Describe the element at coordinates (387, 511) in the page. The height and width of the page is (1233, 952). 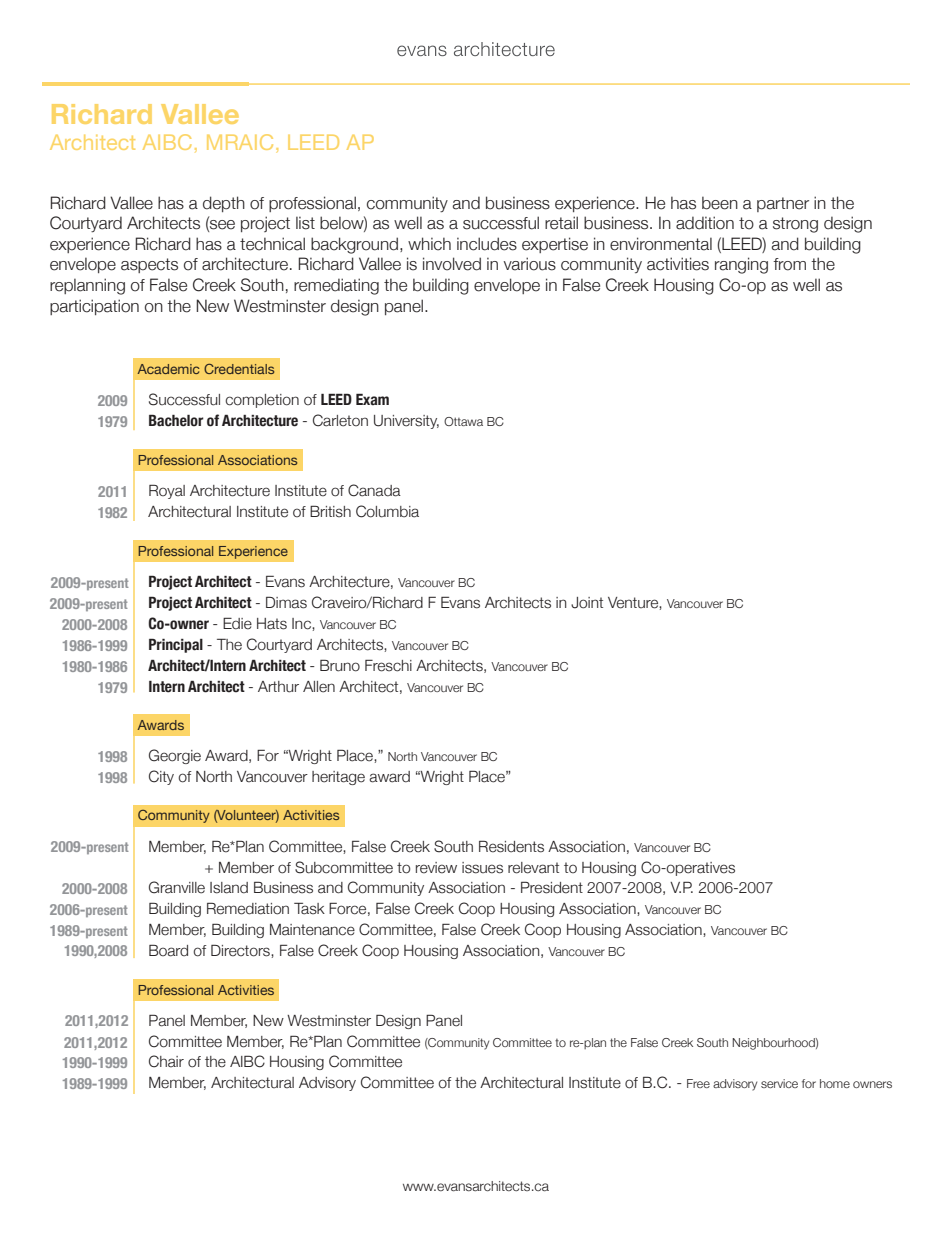
I see `Columbia` at that location.
